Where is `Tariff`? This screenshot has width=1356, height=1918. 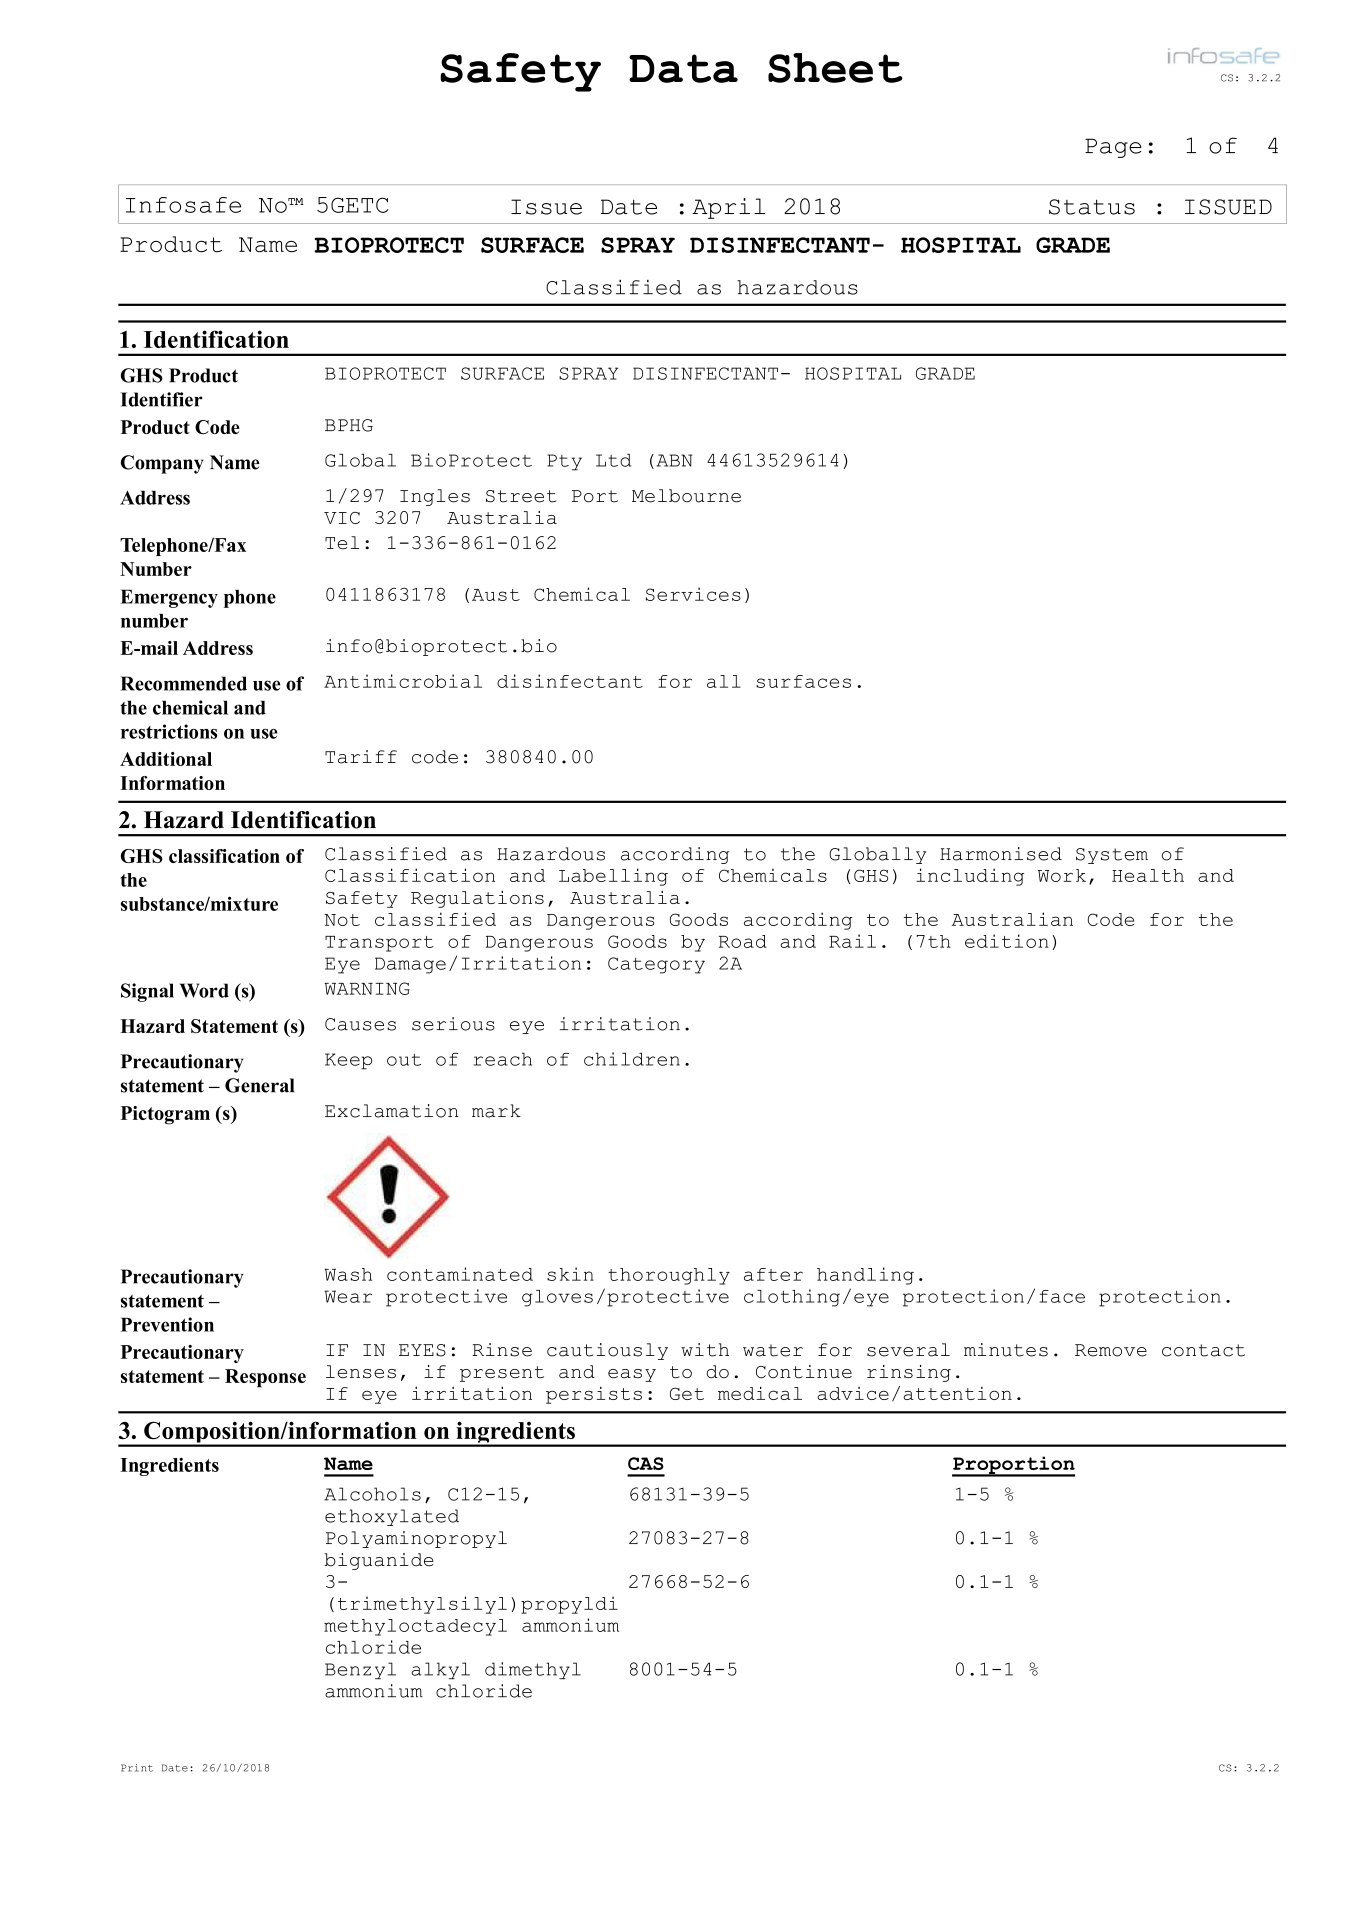
Tariff is located at coordinates (361, 757).
